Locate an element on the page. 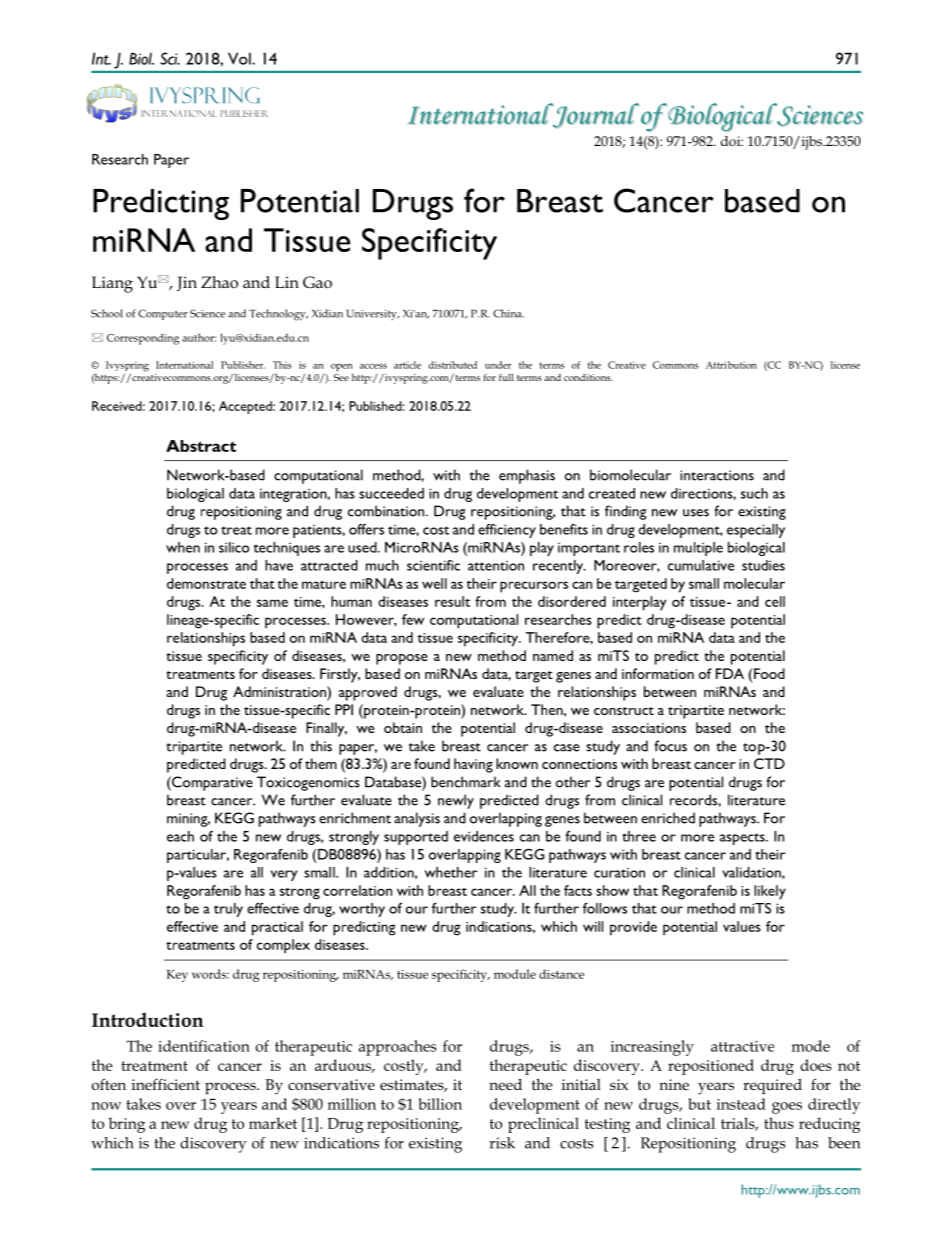  Attribution is located at coordinates (731, 365).
